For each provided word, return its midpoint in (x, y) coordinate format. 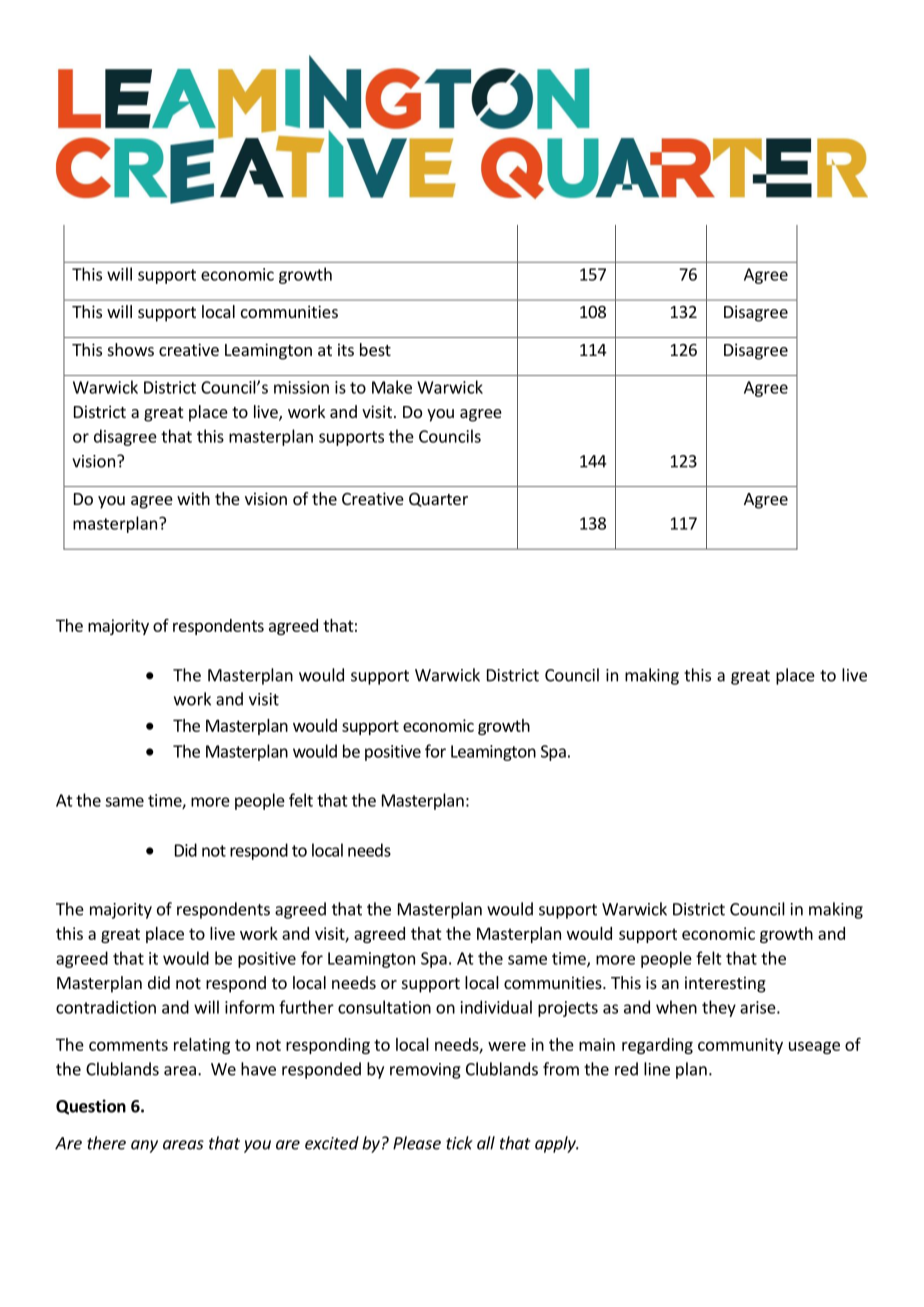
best (375, 349)
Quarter (438, 500)
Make (392, 387)
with (193, 498)
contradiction (106, 1007)
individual (496, 1007)
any (144, 1146)
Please (417, 1143)
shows (131, 349)
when (676, 1007)
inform (249, 1007)
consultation (384, 1007)
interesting (725, 984)
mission (301, 387)
